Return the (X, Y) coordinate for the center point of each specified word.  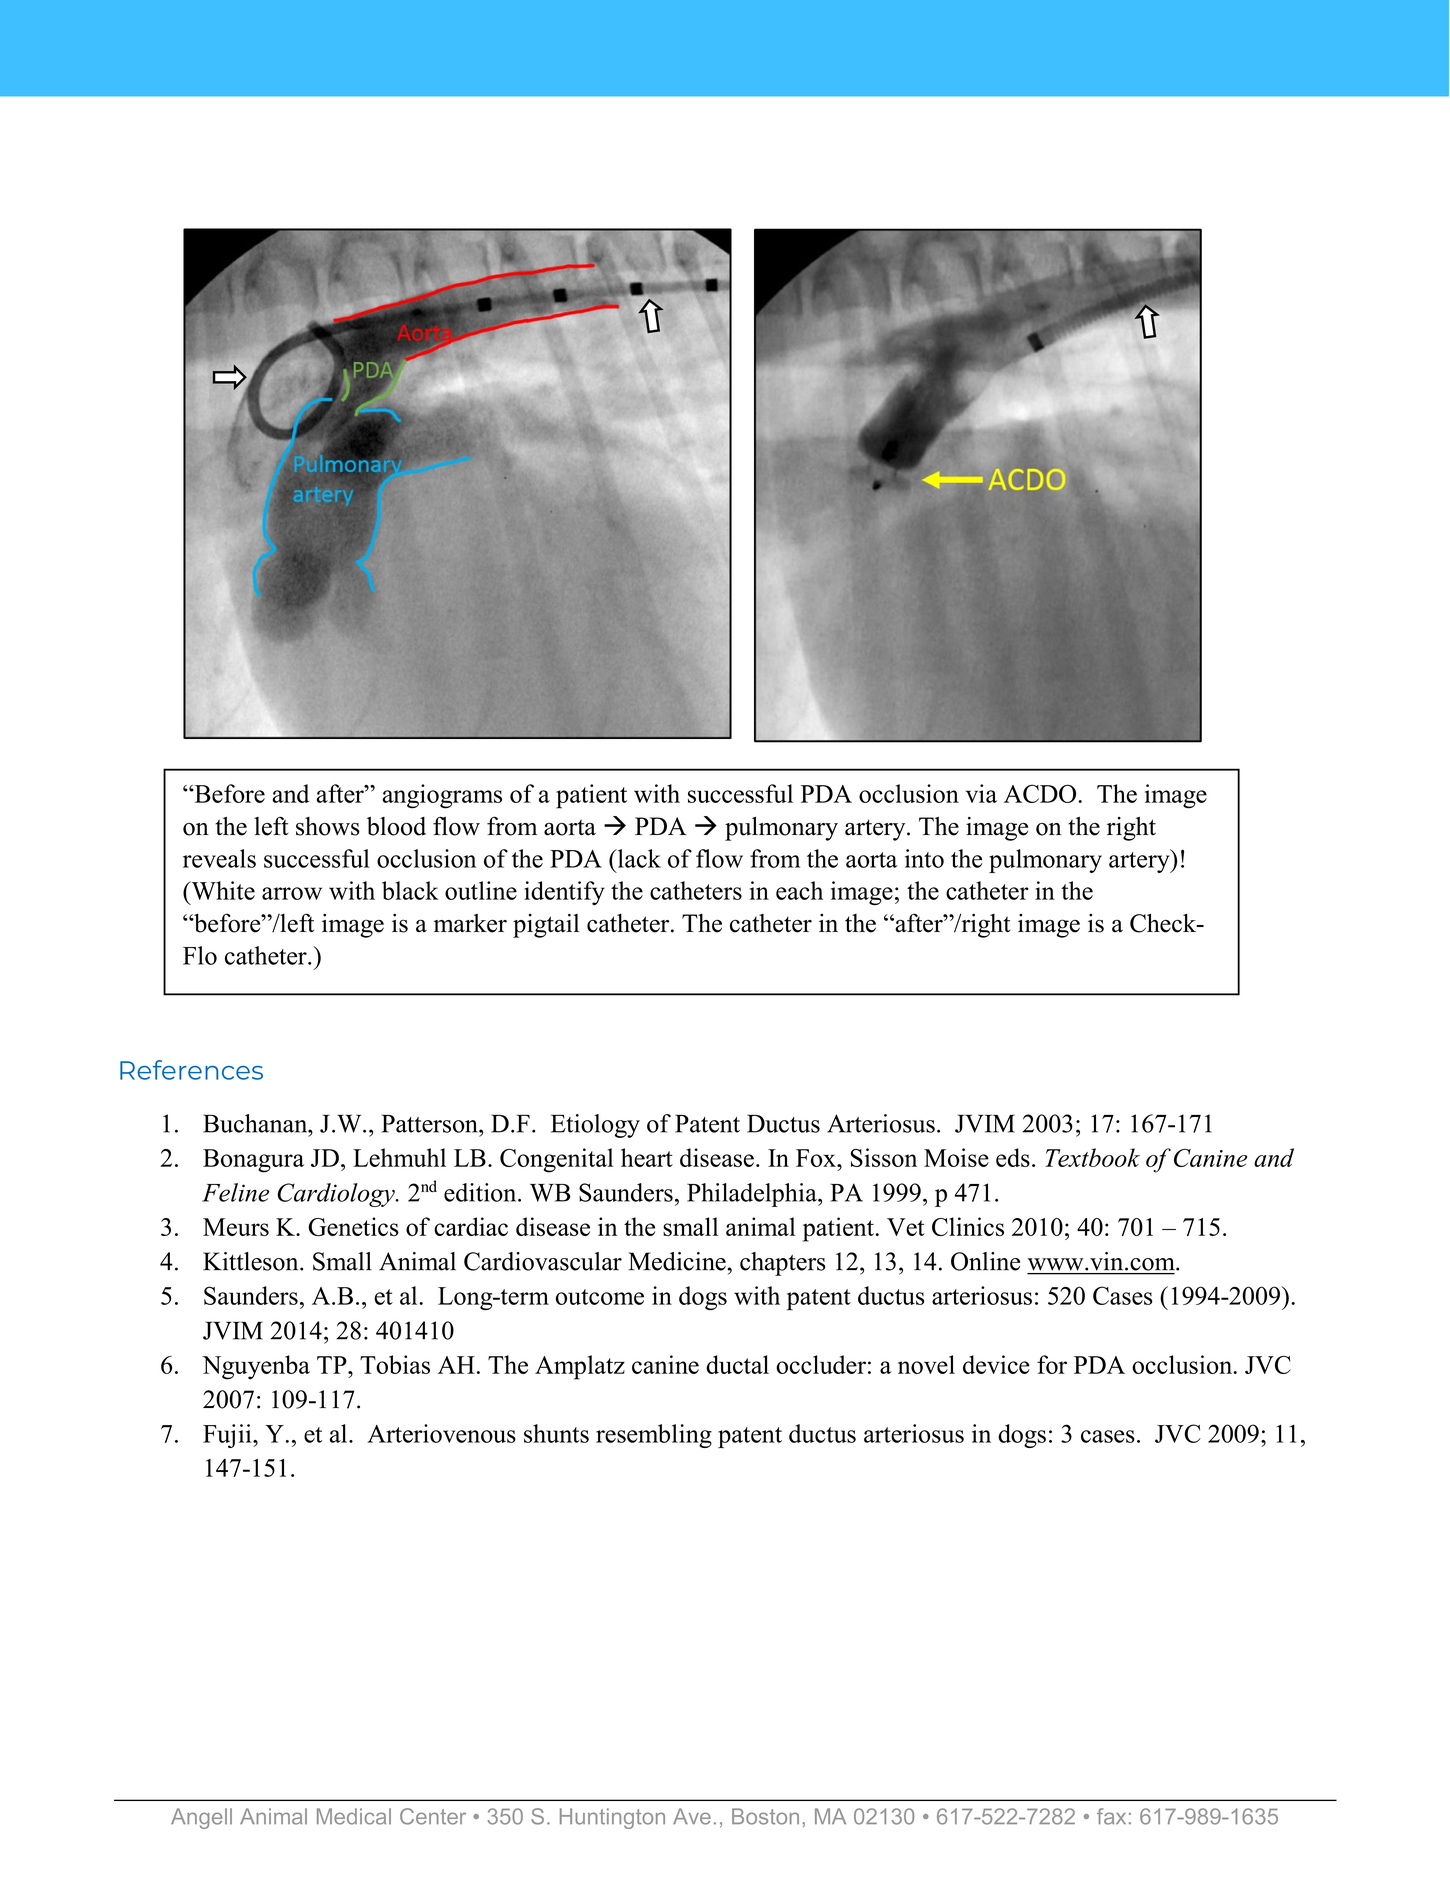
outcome (600, 1297)
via (981, 793)
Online (985, 1261)
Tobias (395, 1364)
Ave (692, 1816)
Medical (354, 1816)
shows (328, 826)
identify (564, 893)
